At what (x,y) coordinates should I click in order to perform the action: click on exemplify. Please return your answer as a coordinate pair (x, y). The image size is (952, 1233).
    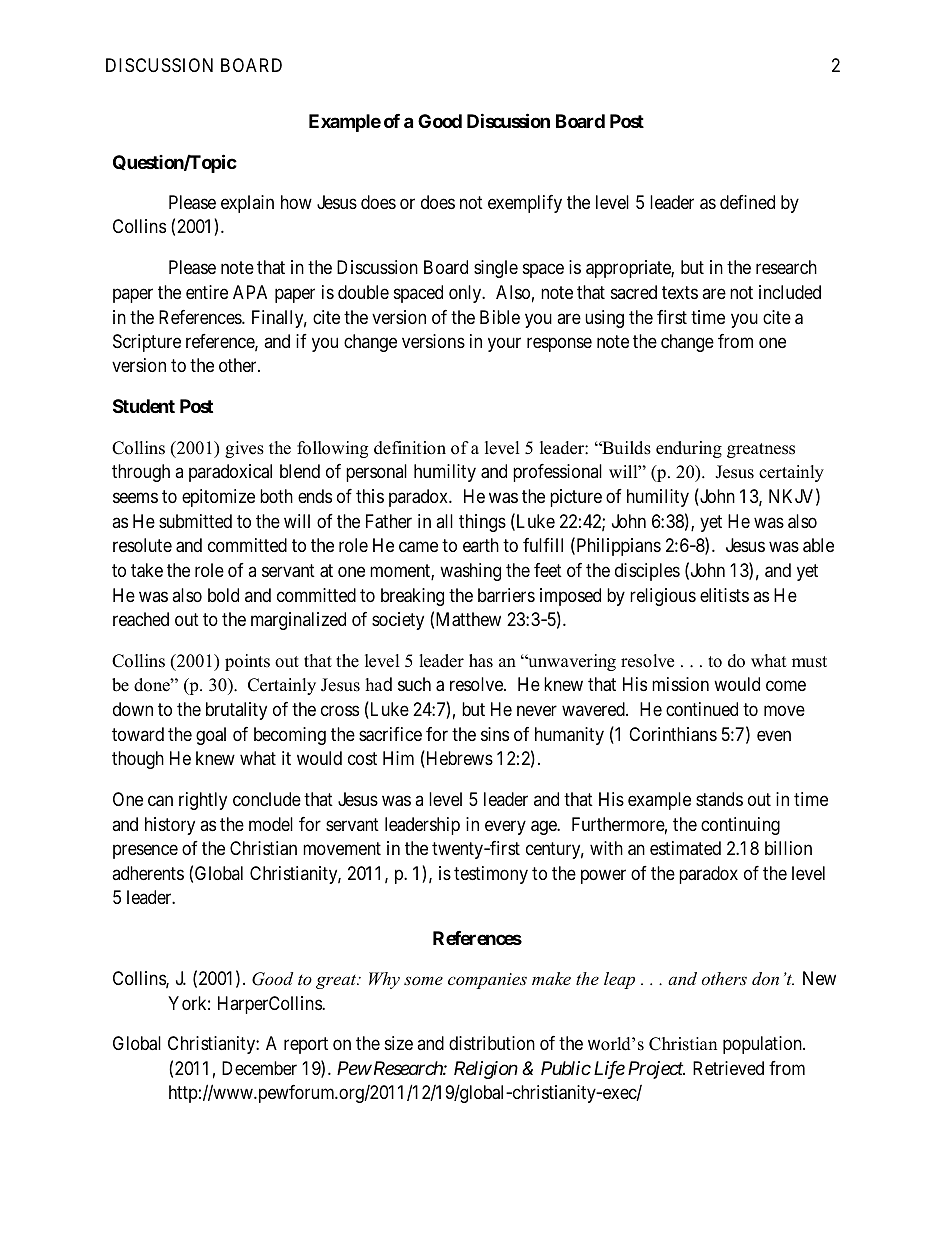
    Looking at the image, I should click on (525, 204).
